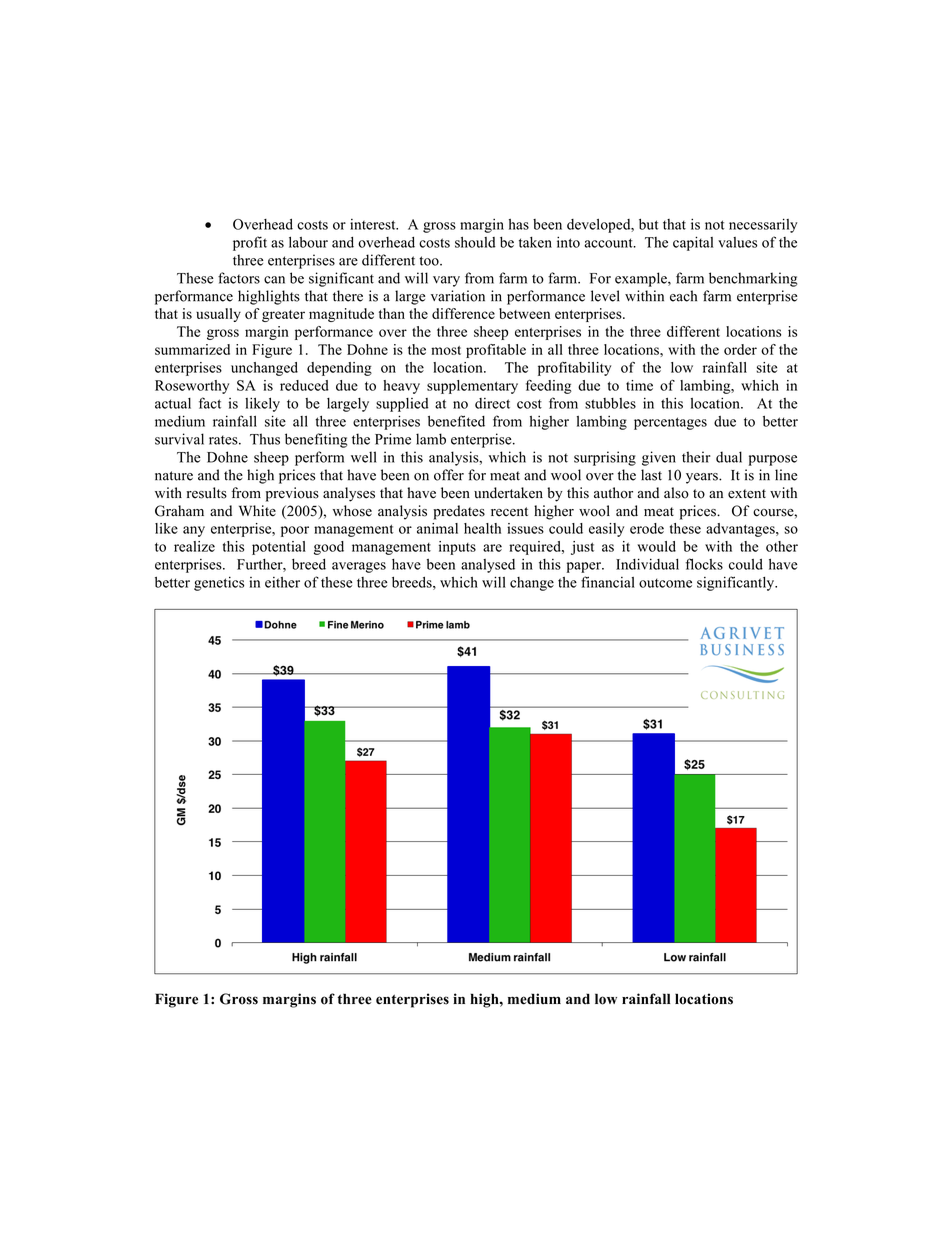 The image size is (952, 1233). What do you see at coordinates (449, 475) in the image?
I see `offer` at bounding box center [449, 475].
